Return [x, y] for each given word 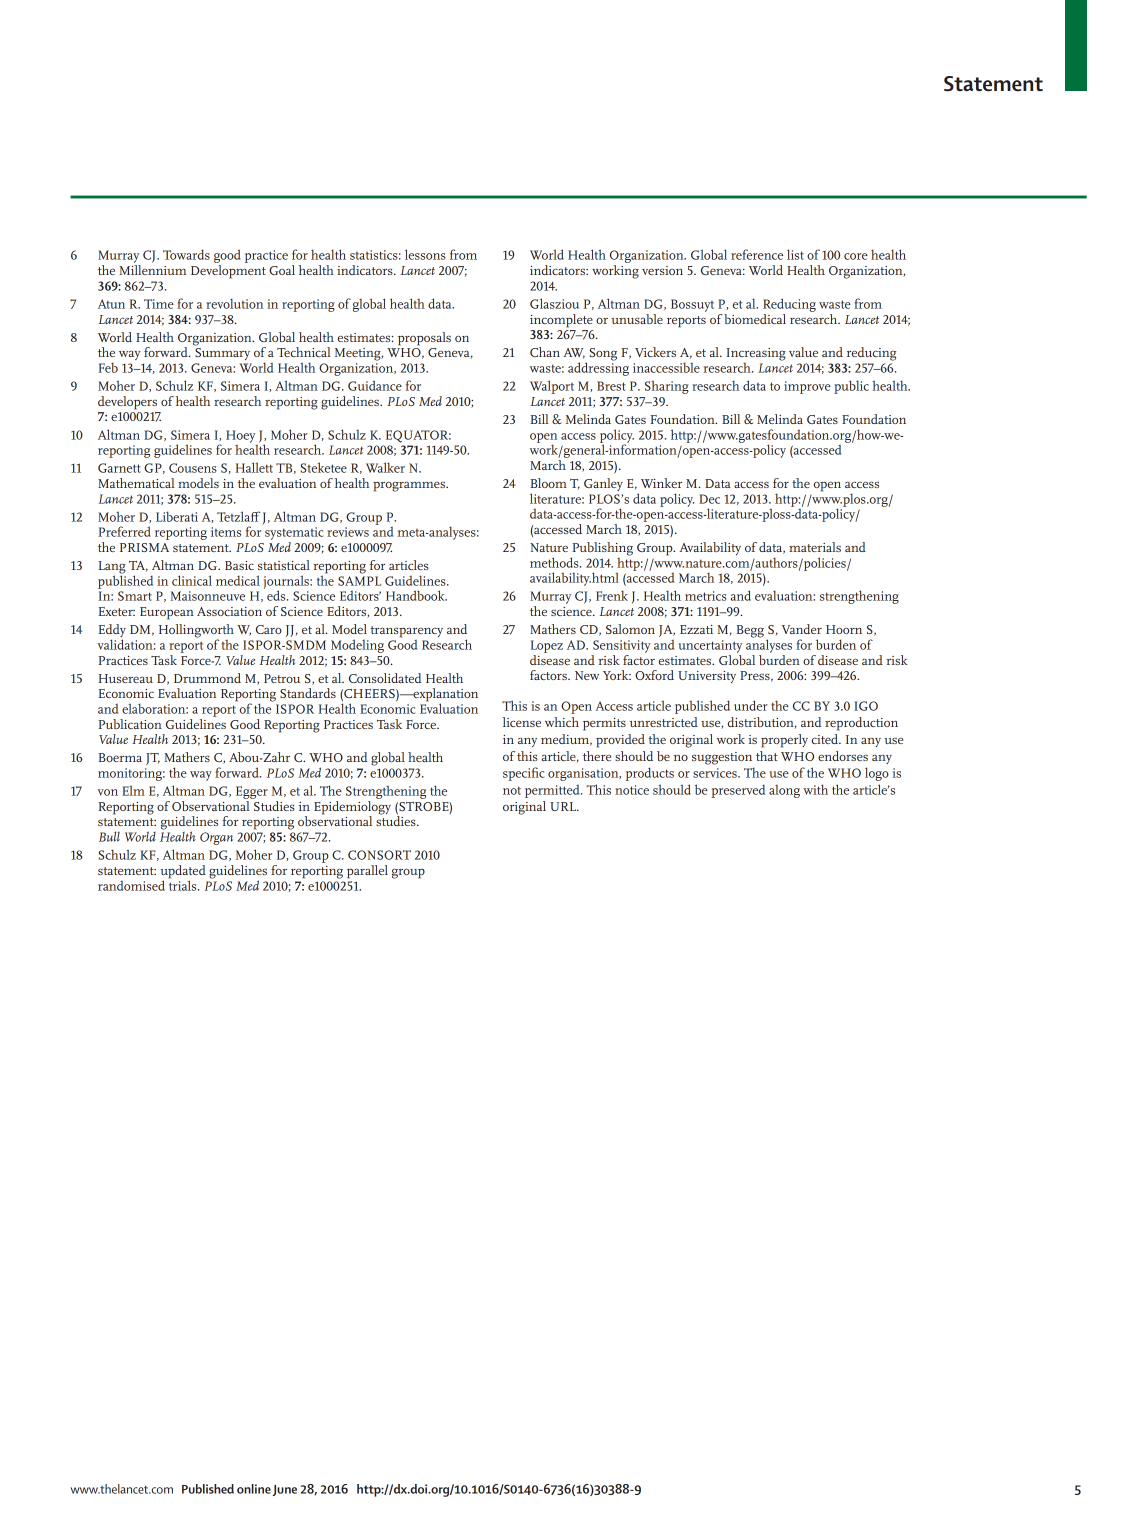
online [254, 1489]
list [795, 254]
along [784, 791]
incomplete [561, 321]
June [284, 1490]
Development [228, 272]
